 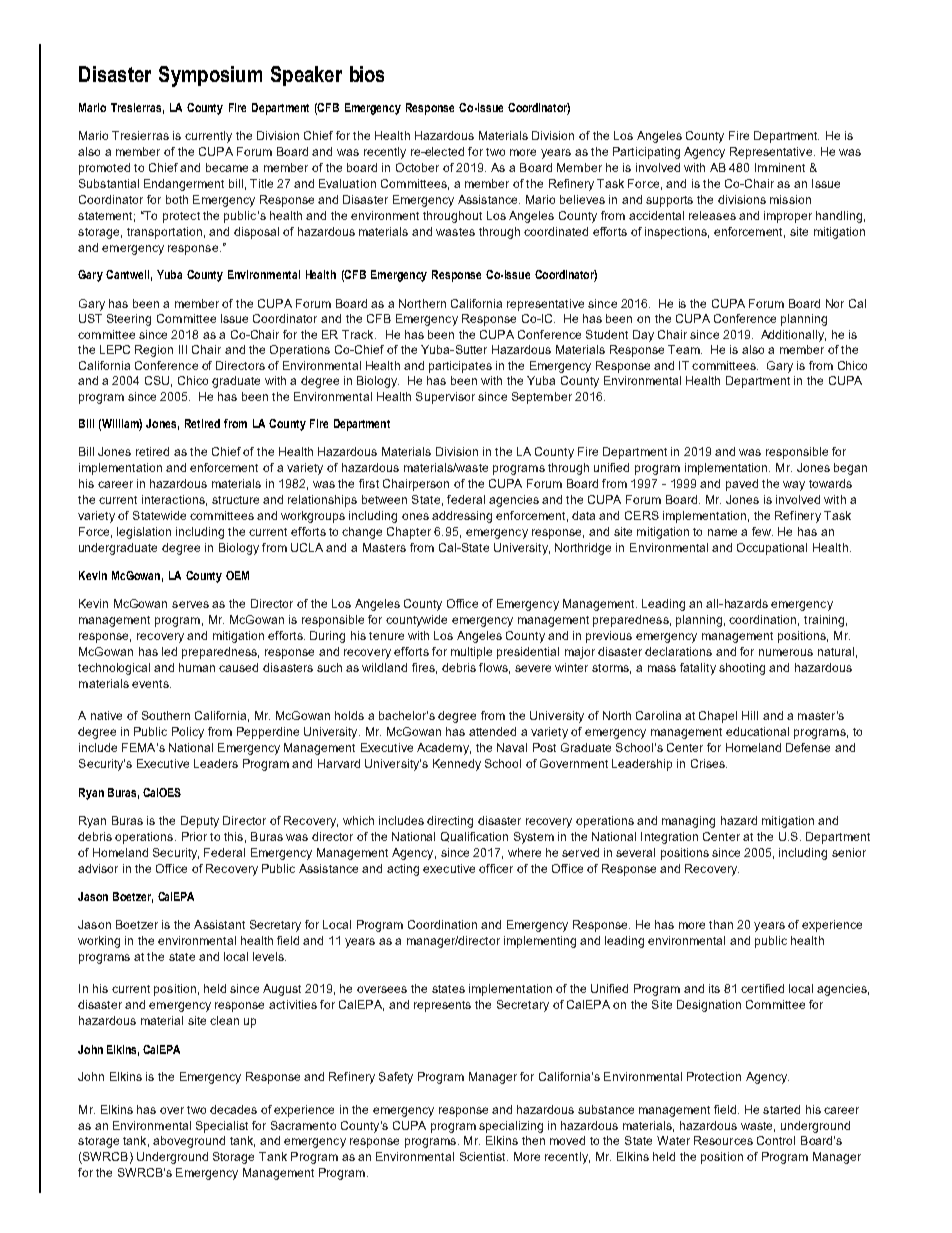 What do you see at coordinates (183, 349) in the page?
I see `III` at bounding box center [183, 349].
